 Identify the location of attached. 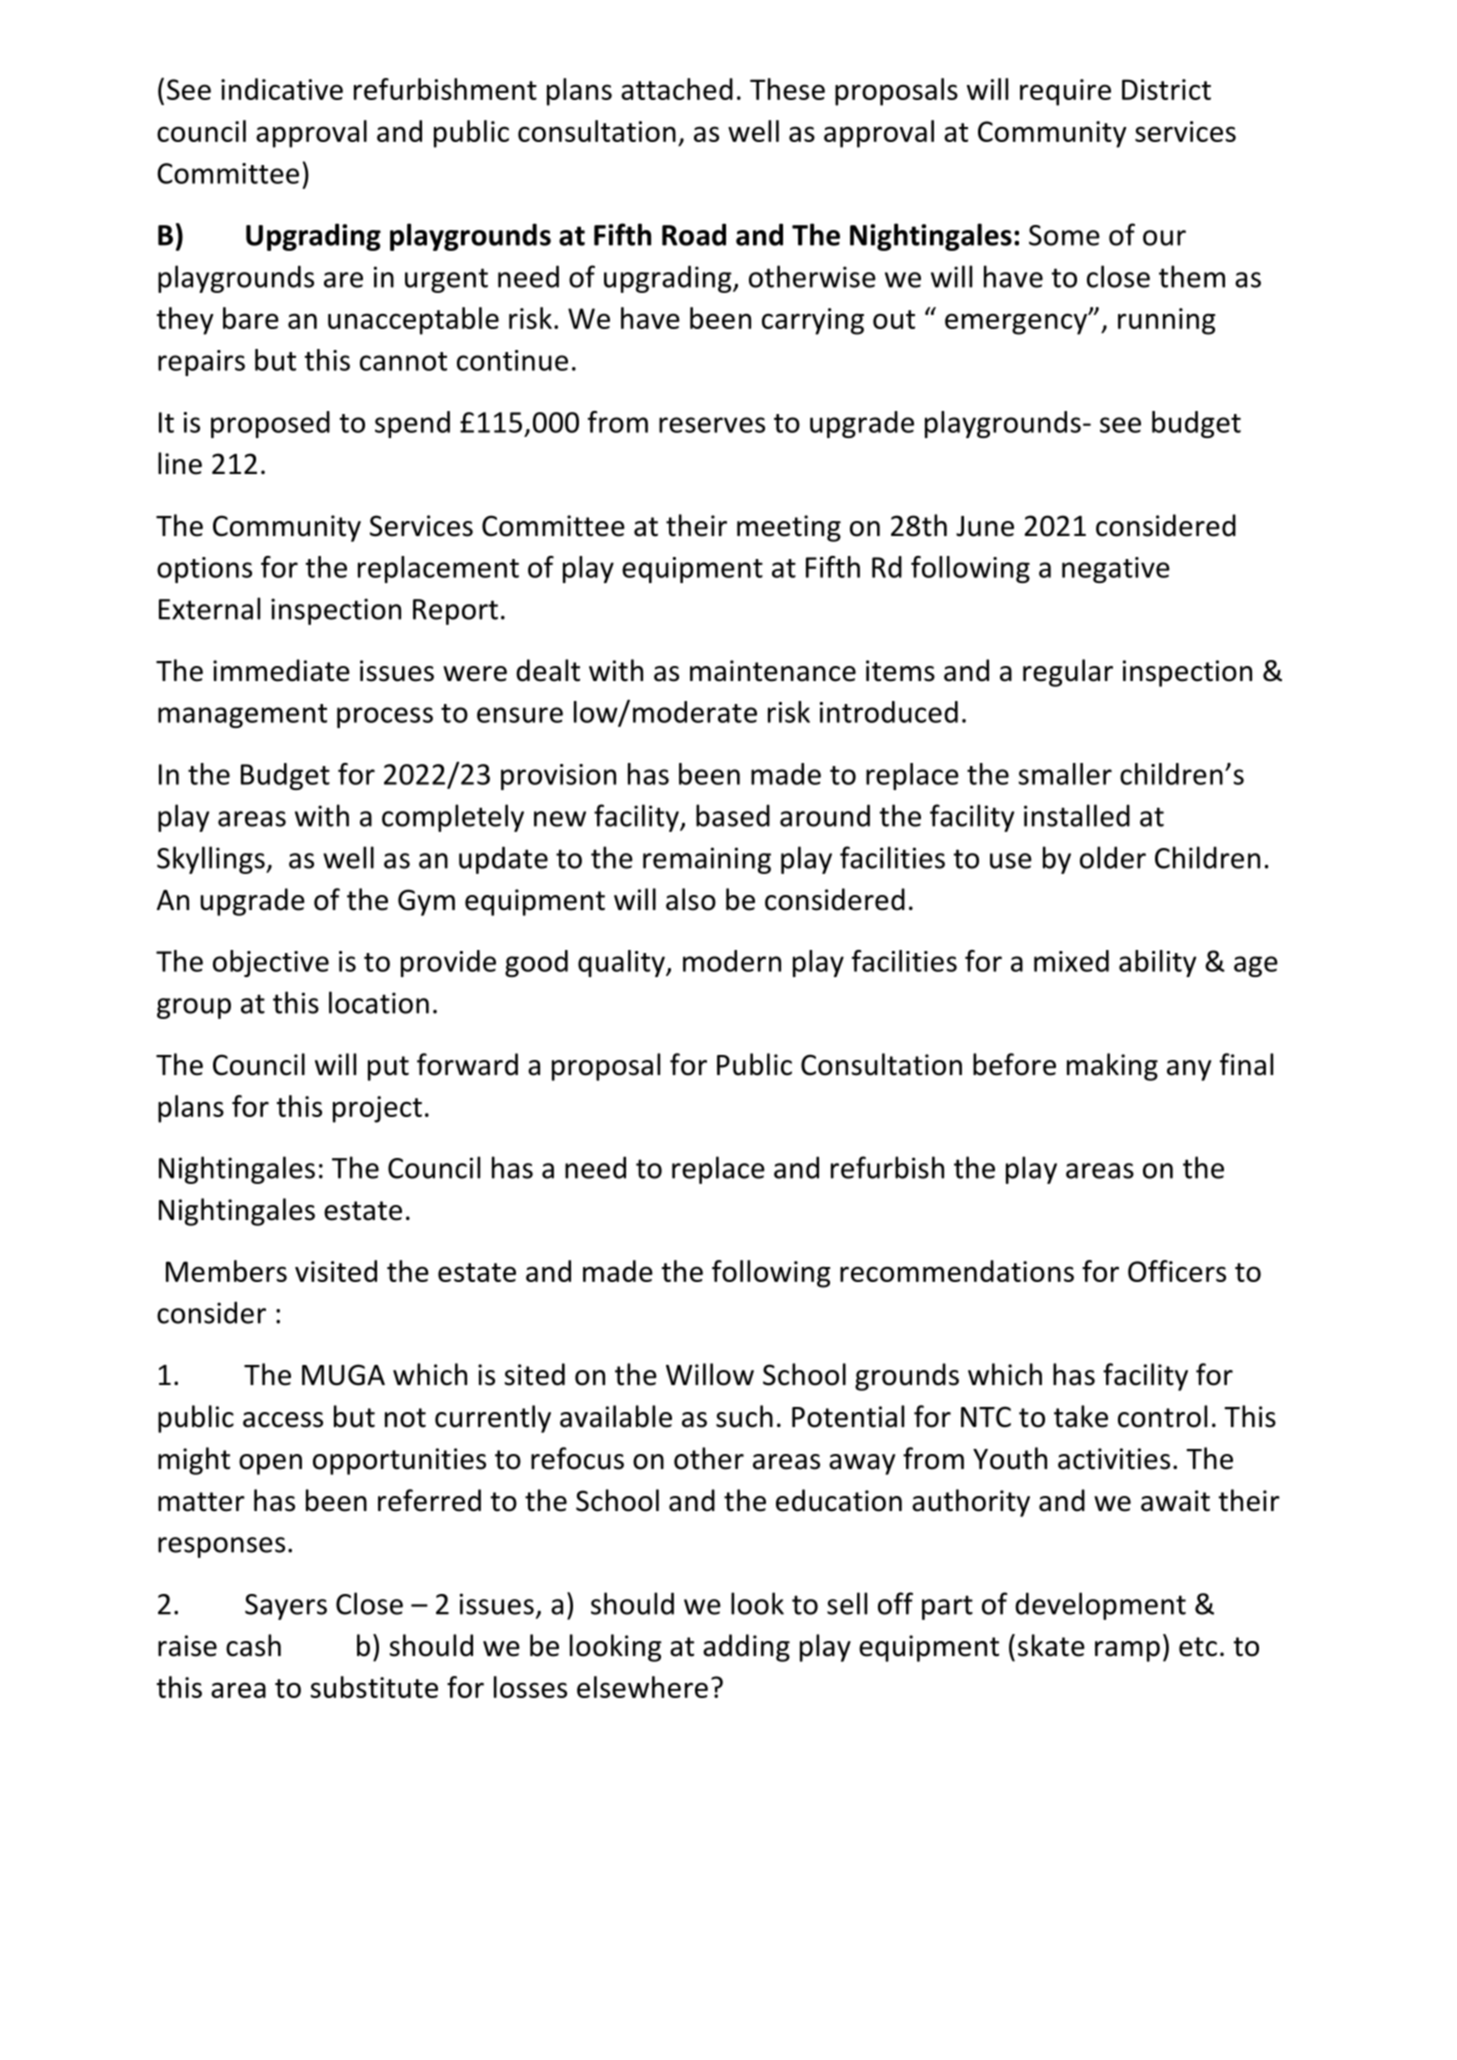
(677, 89).
